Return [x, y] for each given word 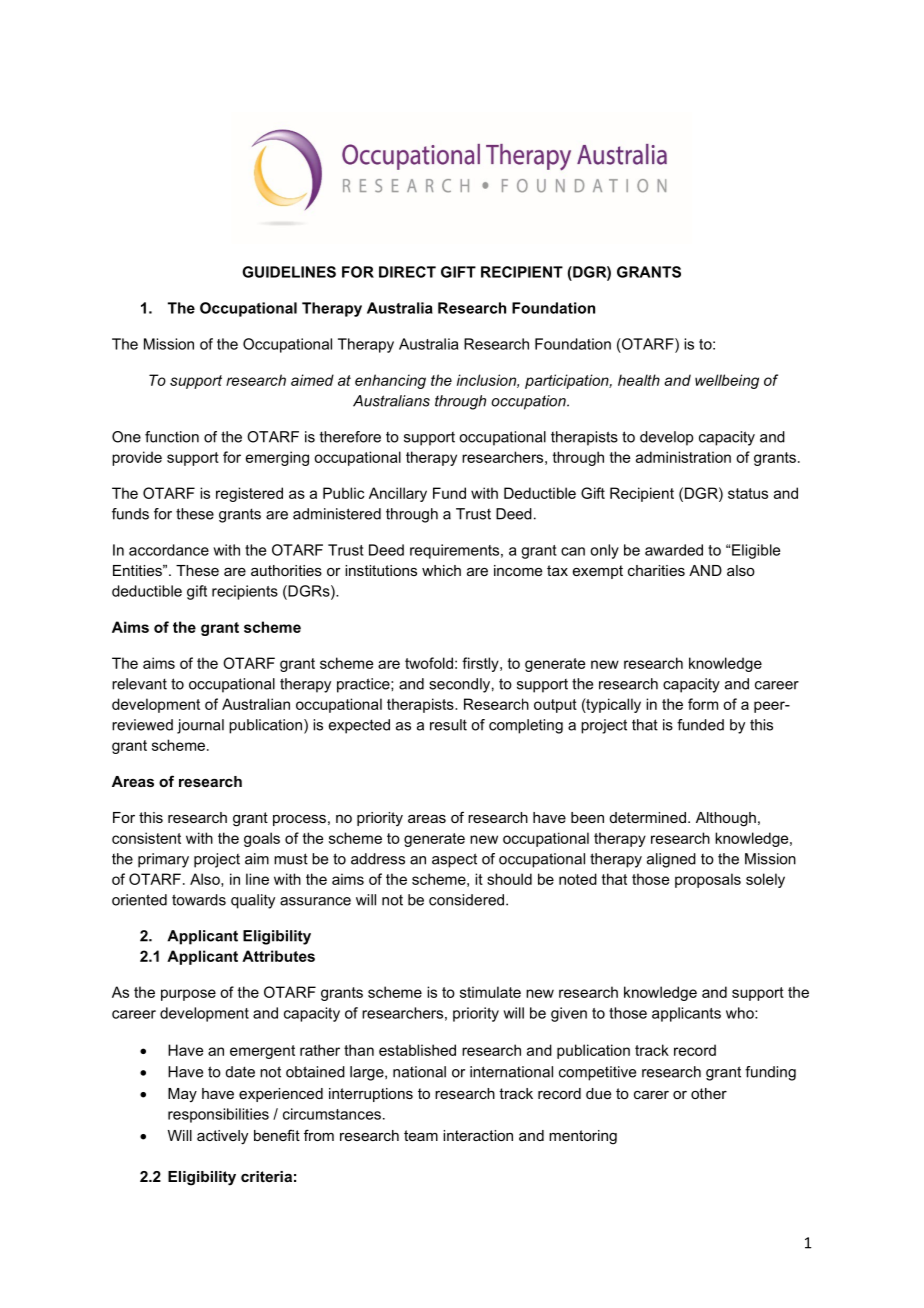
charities [656, 570]
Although [726, 819]
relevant [139, 684]
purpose [188, 995]
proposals [708, 880]
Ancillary [398, 494]
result [448, 725]
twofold [429, 663]
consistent [146, 838]
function [172, 437]
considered [466, 900]
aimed [312, 380]
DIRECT [407, 272]
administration [683, 457]
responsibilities [218, 1115]
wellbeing [727, 381]
